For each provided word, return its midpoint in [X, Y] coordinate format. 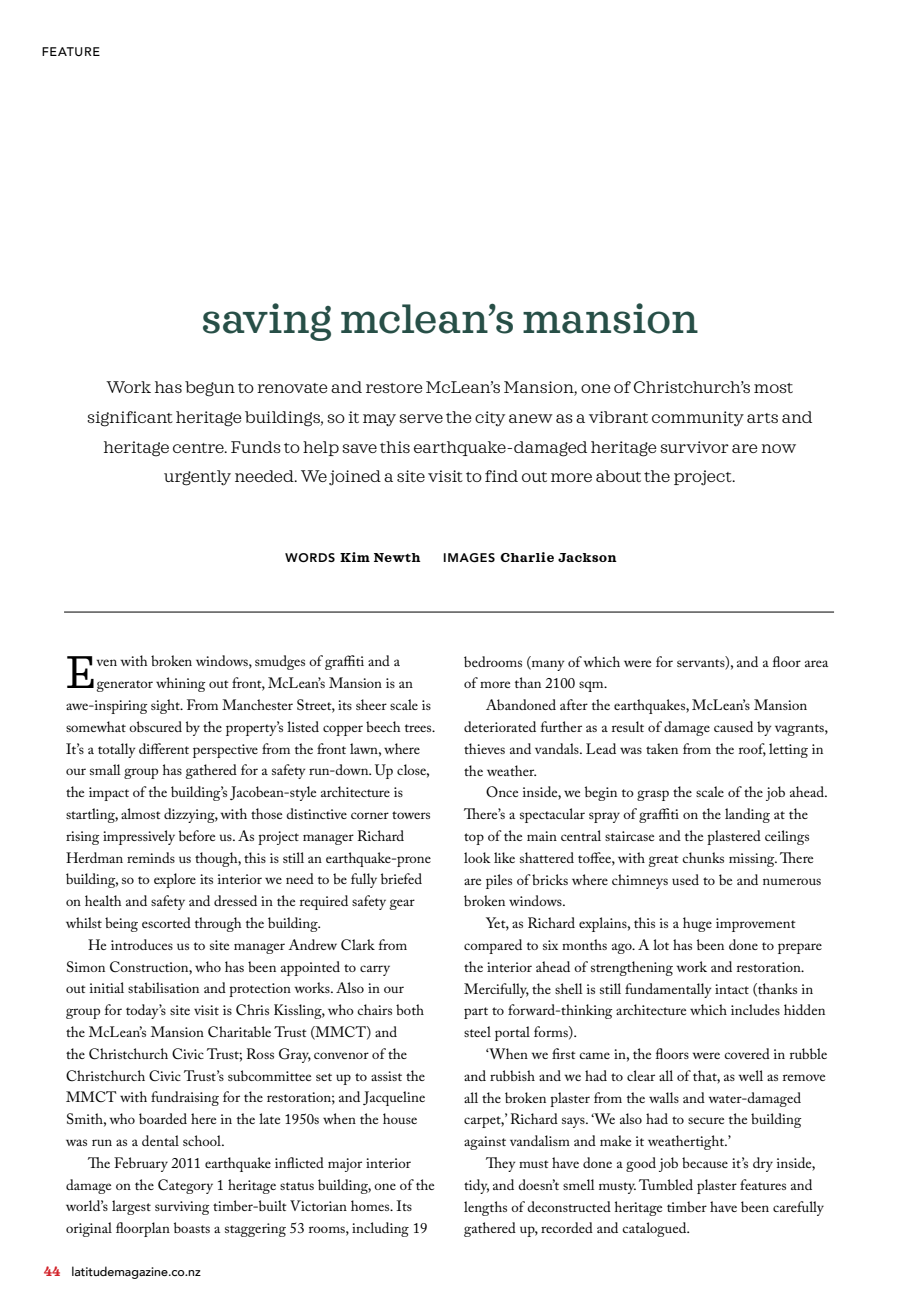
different [164, 748]
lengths [485, 1208]
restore [394, 388]
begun [210, 389]
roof [752, 749]
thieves [484, 748]
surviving [182, 1208]
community [698, 418]
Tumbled [666, 1184]
